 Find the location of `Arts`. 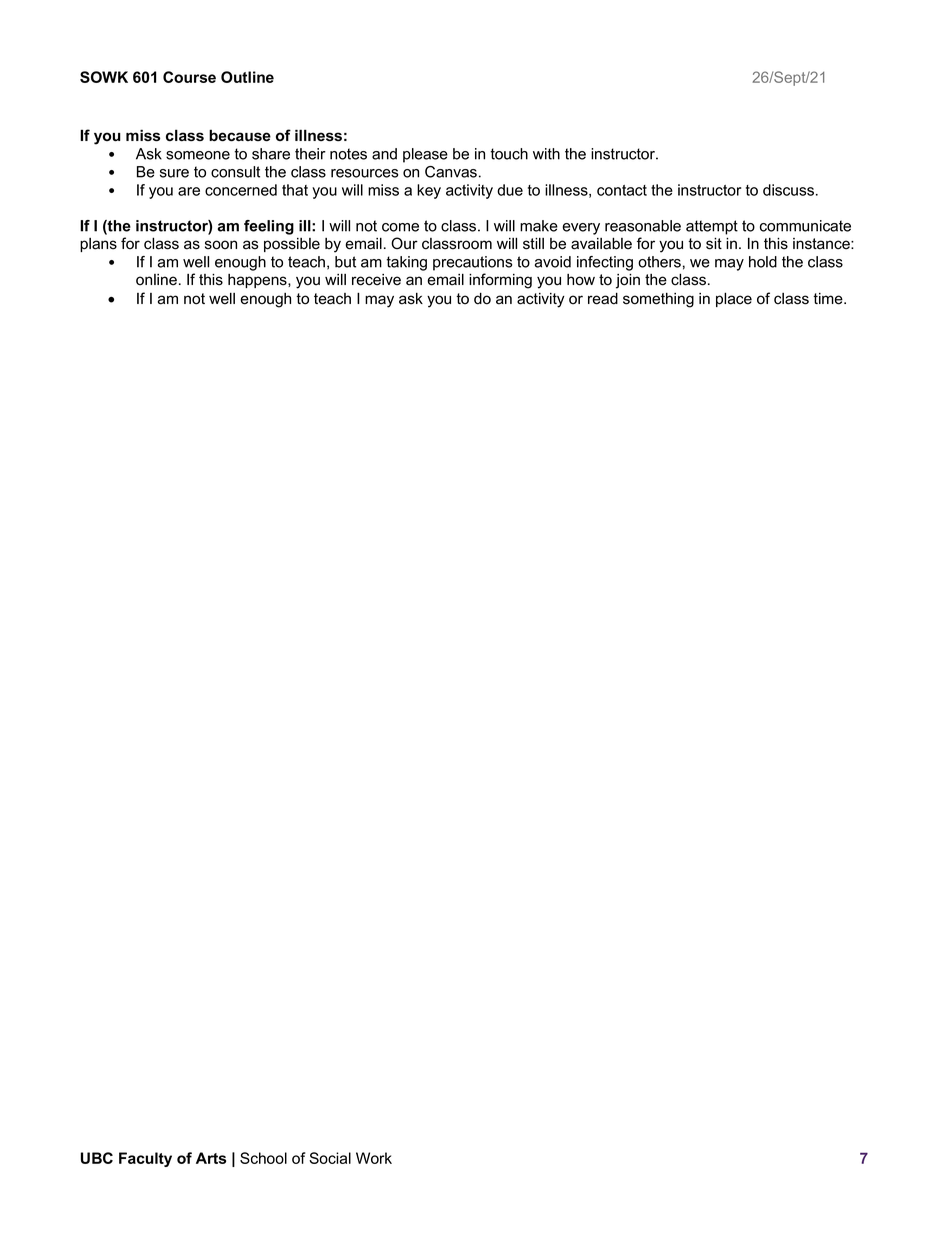

Arts is located at coordinates (211, 1158).
